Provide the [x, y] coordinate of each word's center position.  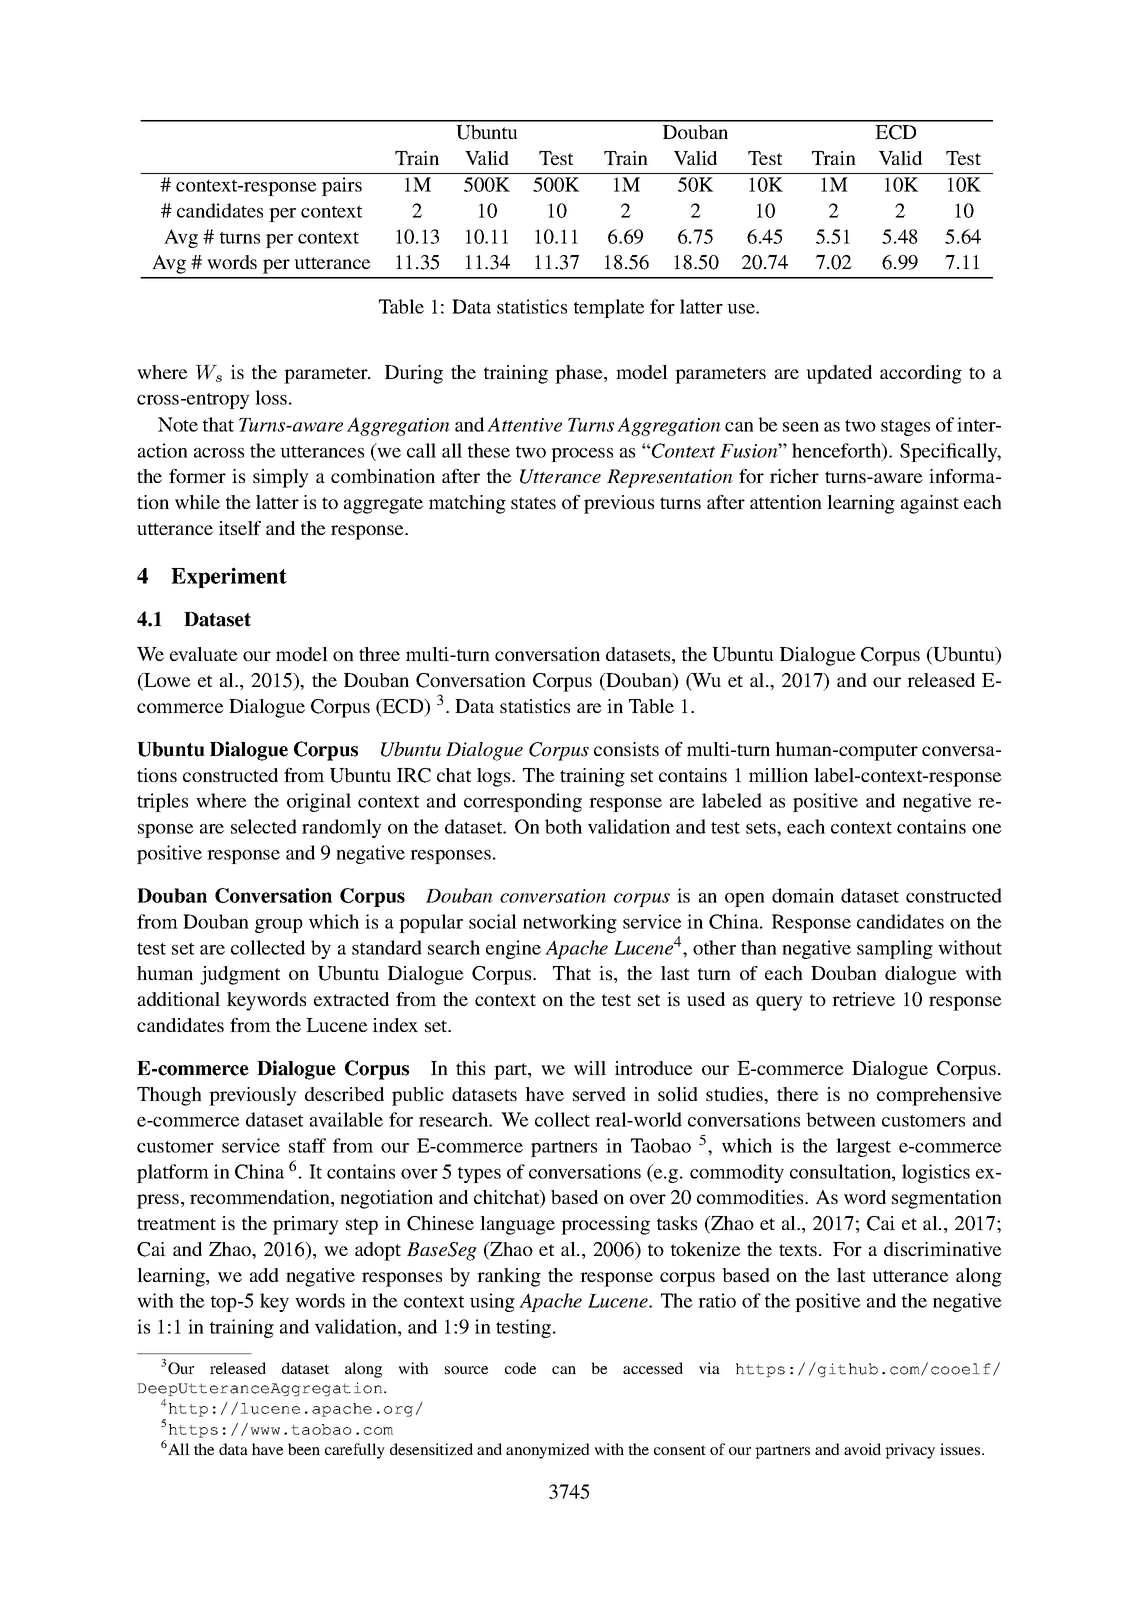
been [304, 1449]
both [563, 826]
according [921, 374]
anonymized [548, 1451]
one [987, 829]
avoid [862, 1449]
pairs [342, 186]
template [609, 308]
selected [264, 826]
